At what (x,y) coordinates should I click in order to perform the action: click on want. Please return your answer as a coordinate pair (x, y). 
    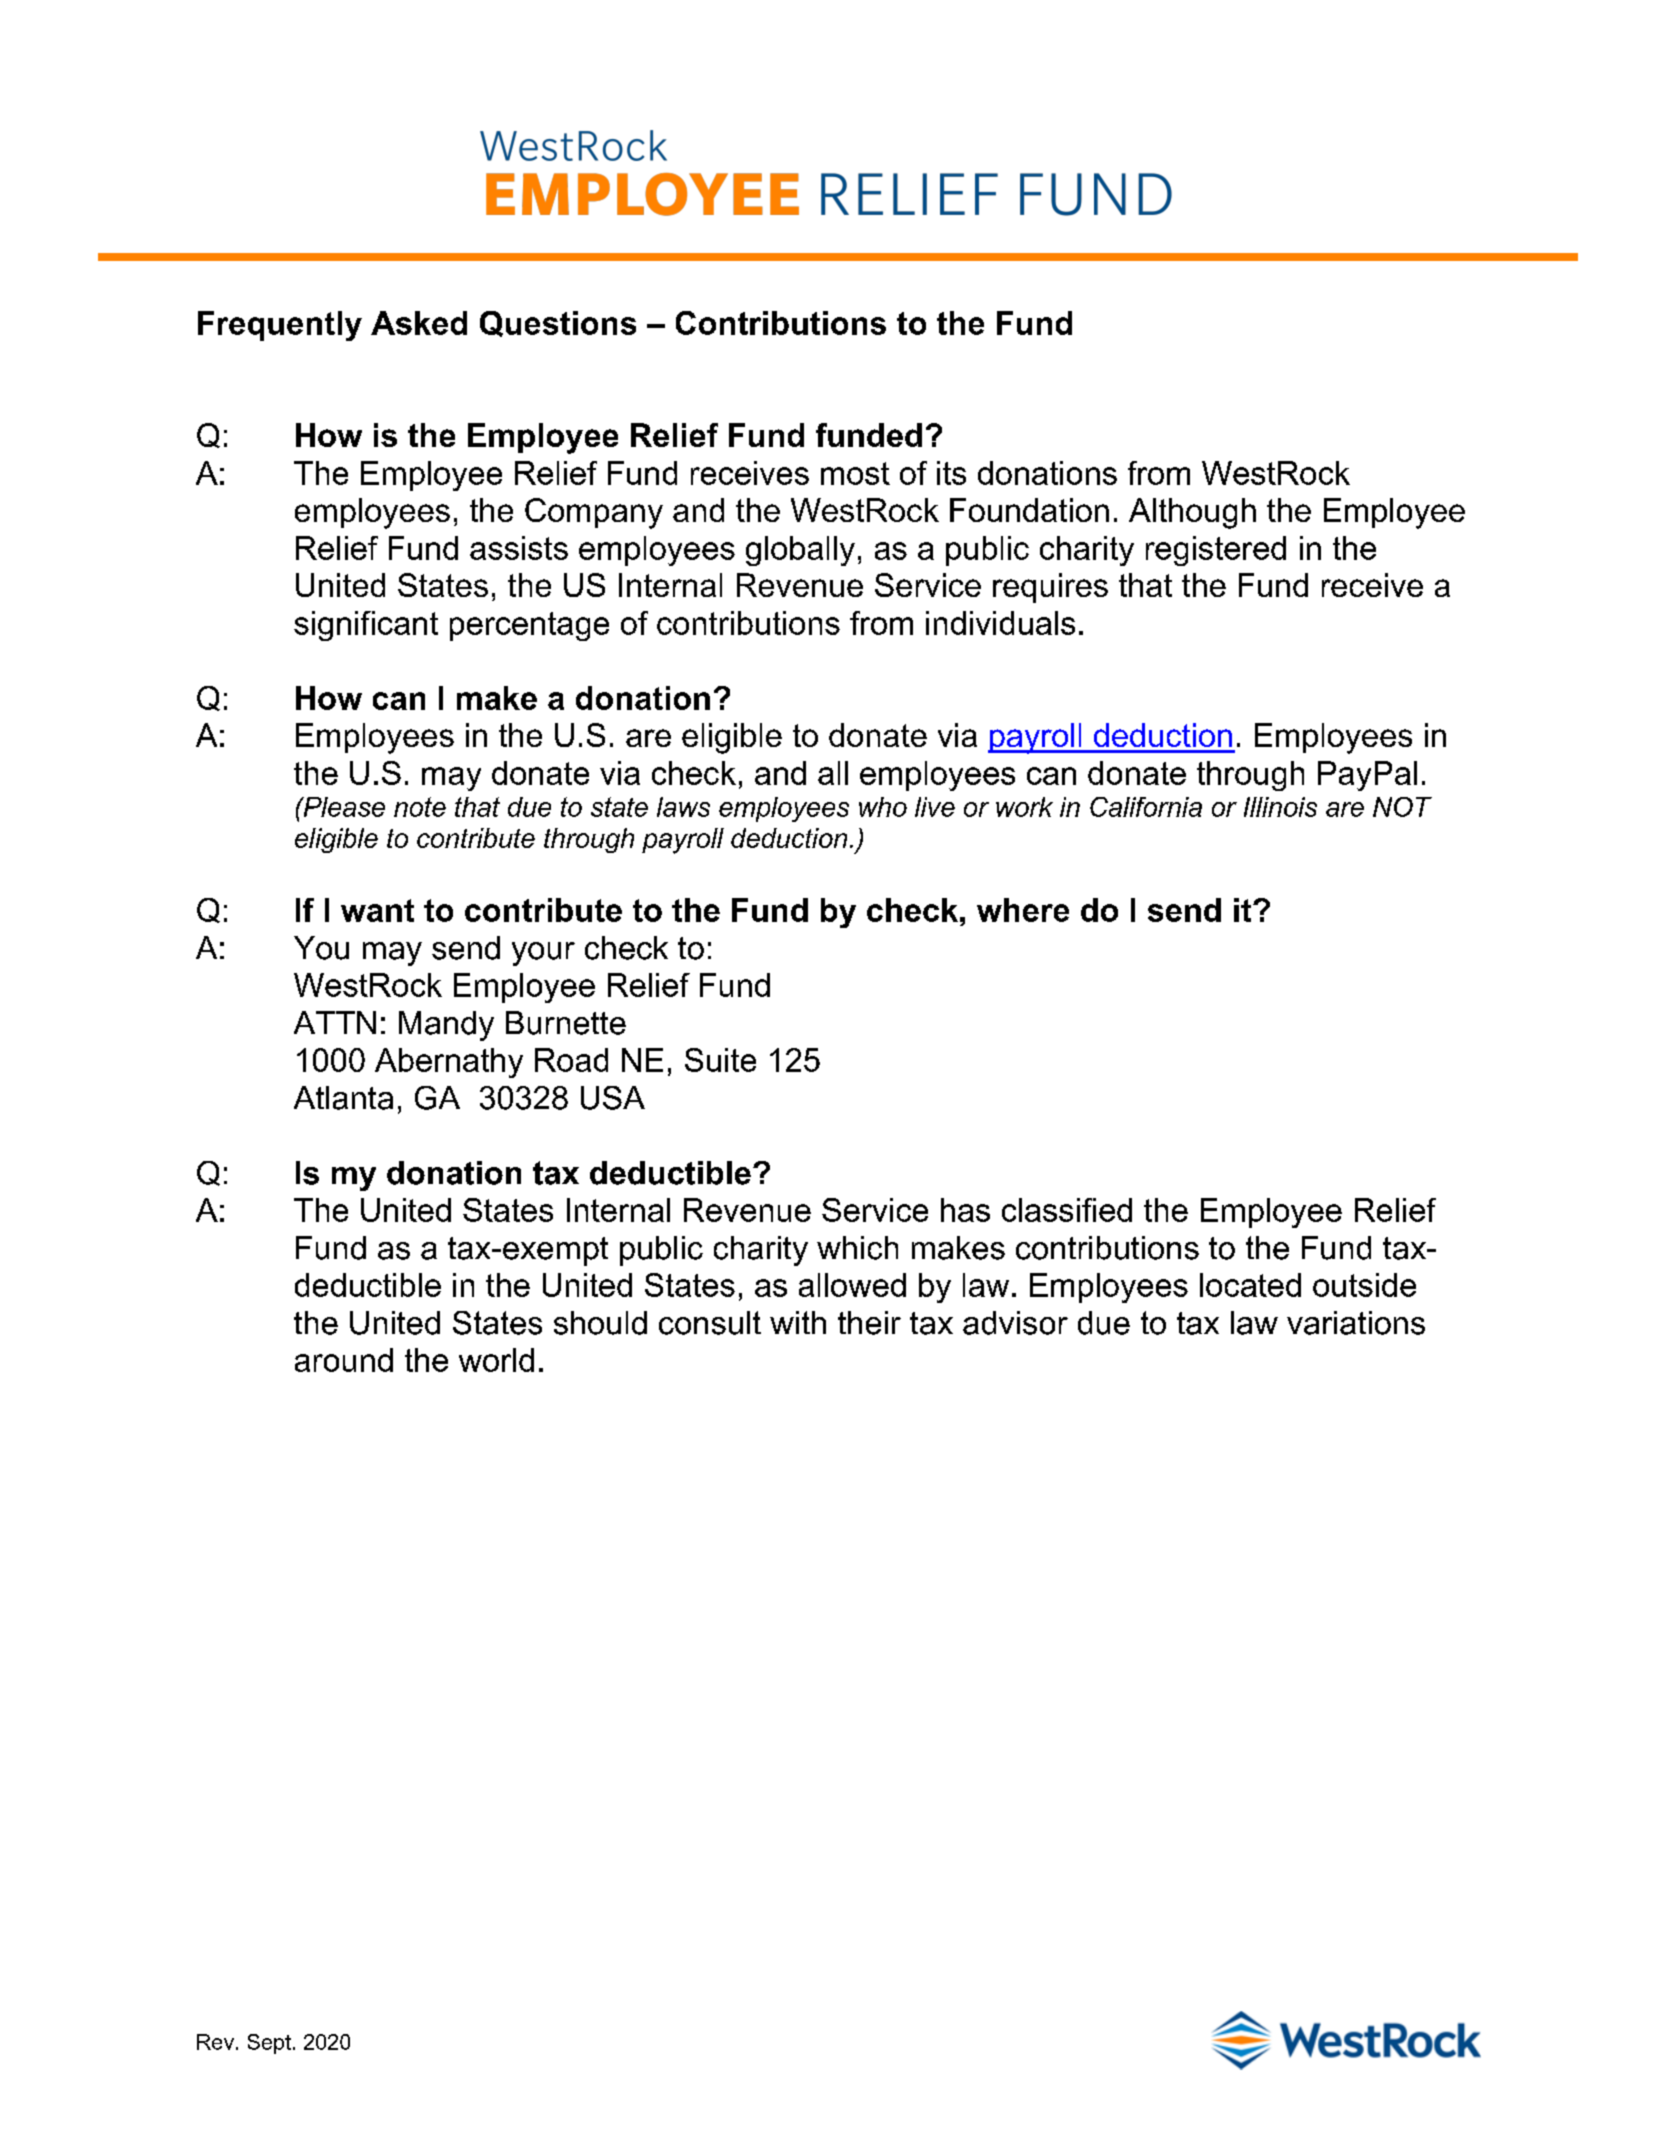
    Looking at the image, I should click on (377, 910).
